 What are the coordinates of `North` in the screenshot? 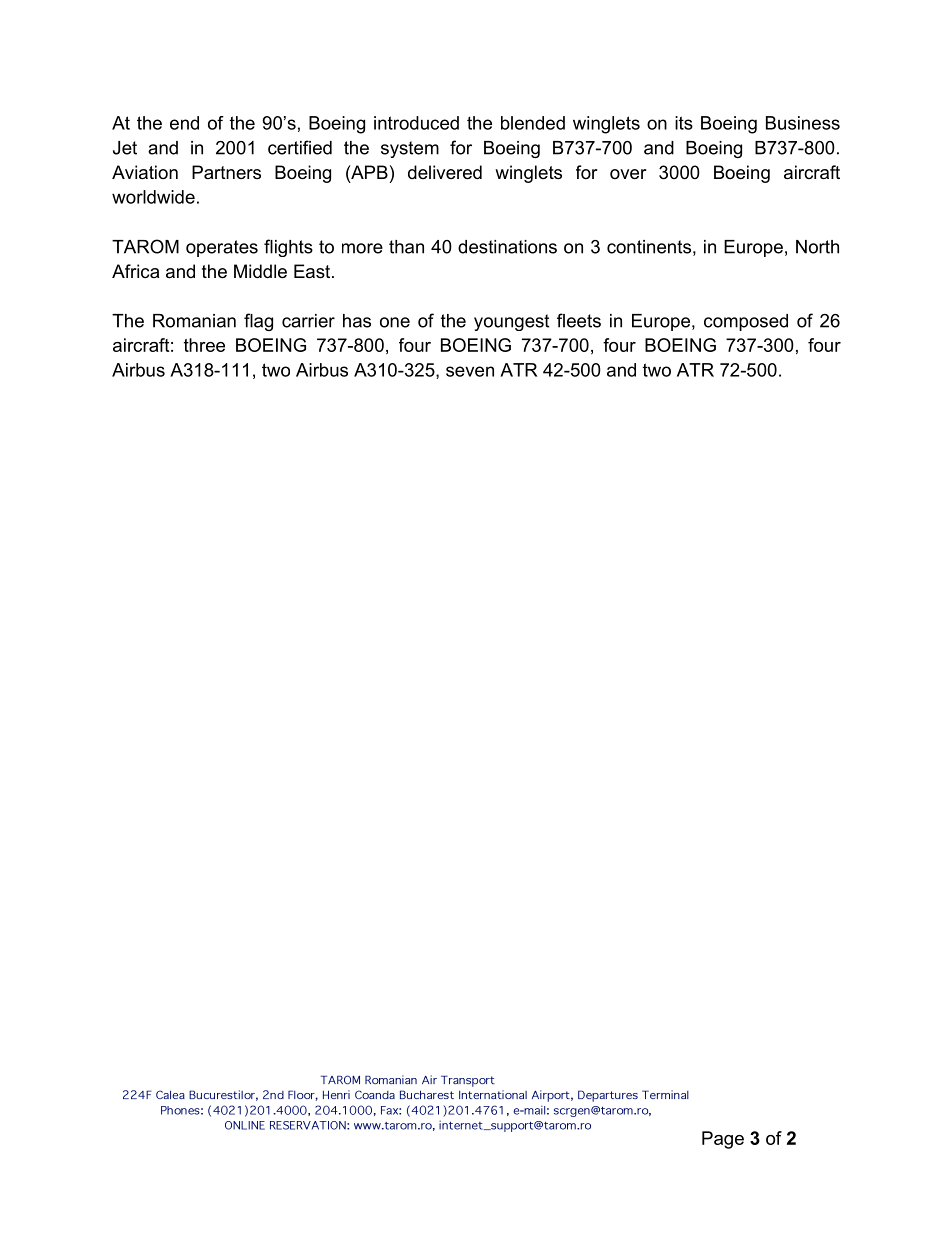 It's located at (817, 247).
